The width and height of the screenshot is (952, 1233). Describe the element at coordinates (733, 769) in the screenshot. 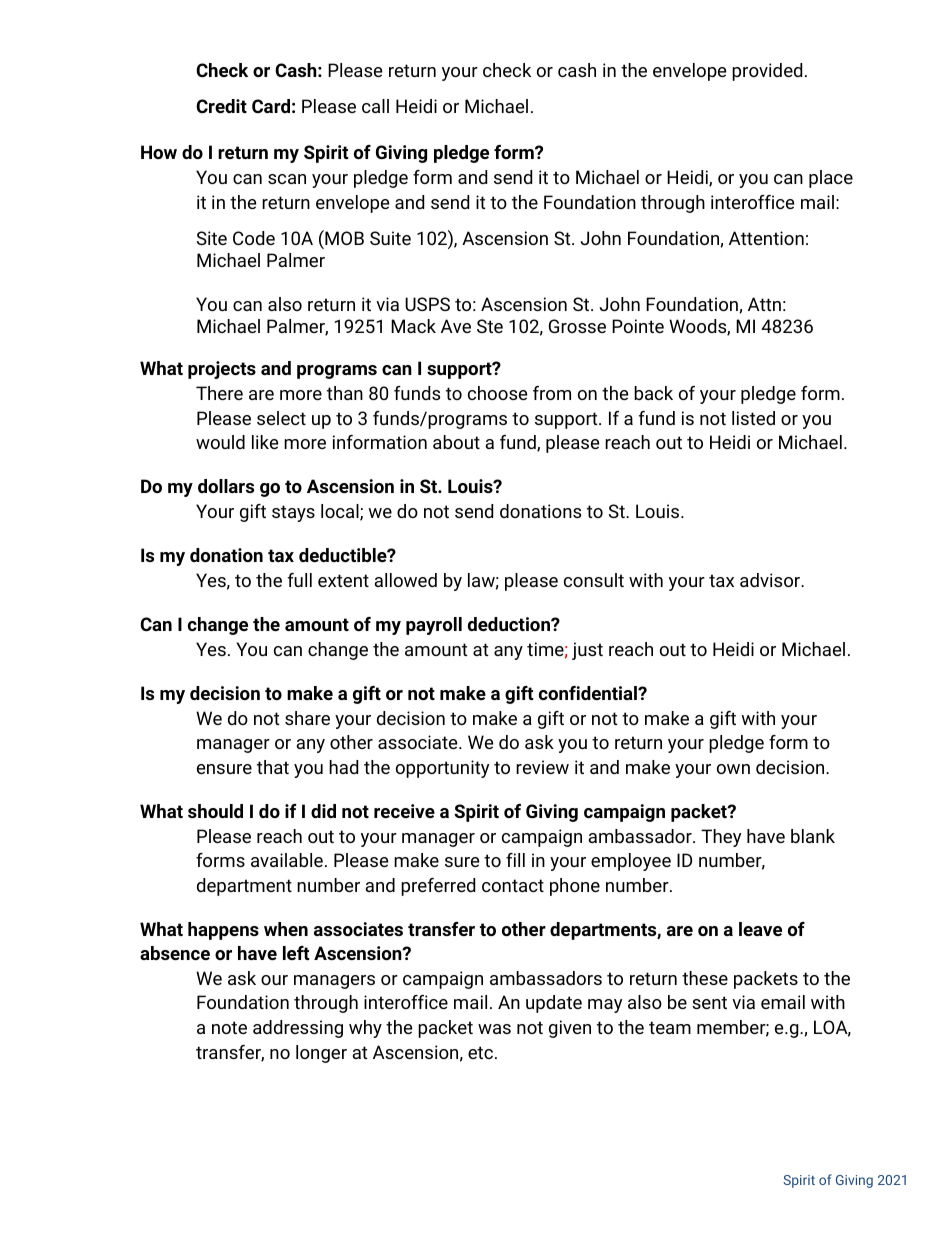

I see `own` at that location.
